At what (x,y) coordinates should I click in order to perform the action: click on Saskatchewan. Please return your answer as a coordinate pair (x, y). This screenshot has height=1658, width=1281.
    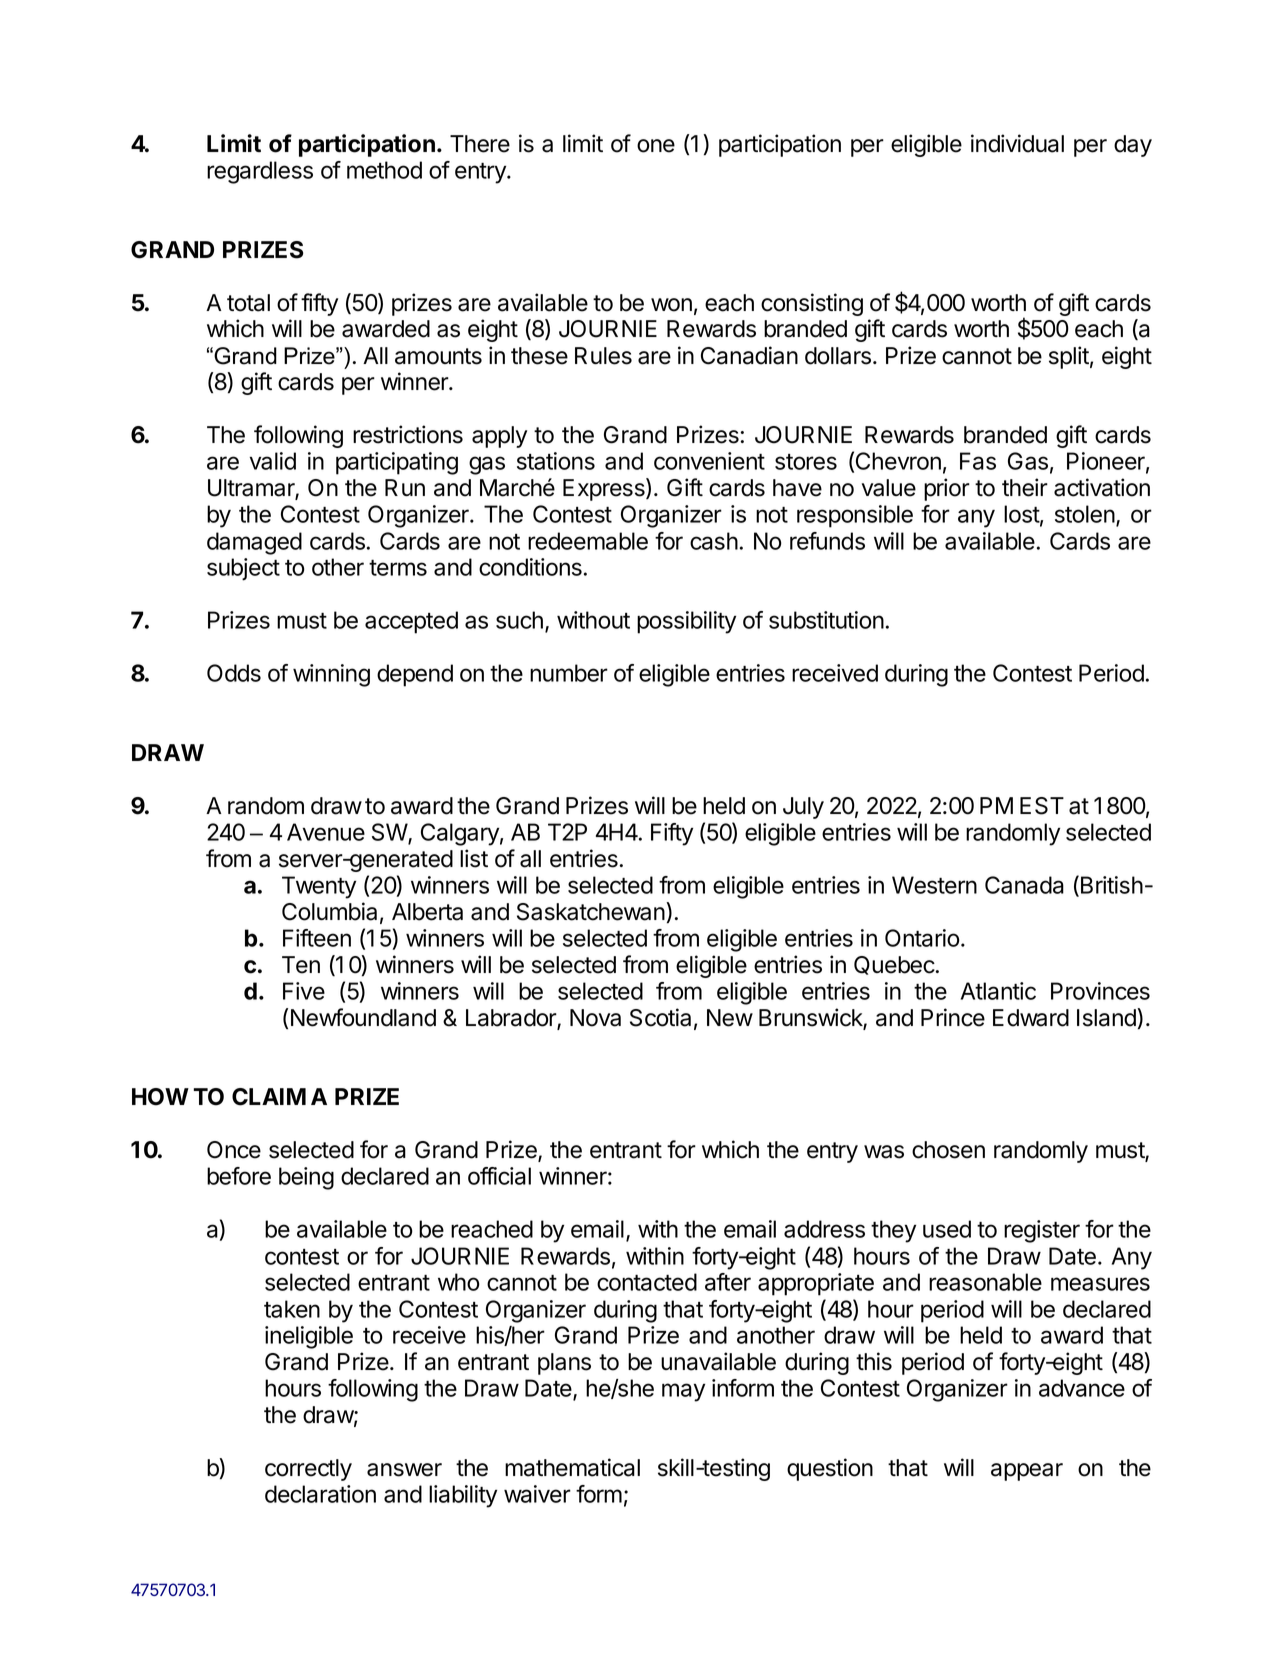
    Looking at the image, I should click on (592, 911).
